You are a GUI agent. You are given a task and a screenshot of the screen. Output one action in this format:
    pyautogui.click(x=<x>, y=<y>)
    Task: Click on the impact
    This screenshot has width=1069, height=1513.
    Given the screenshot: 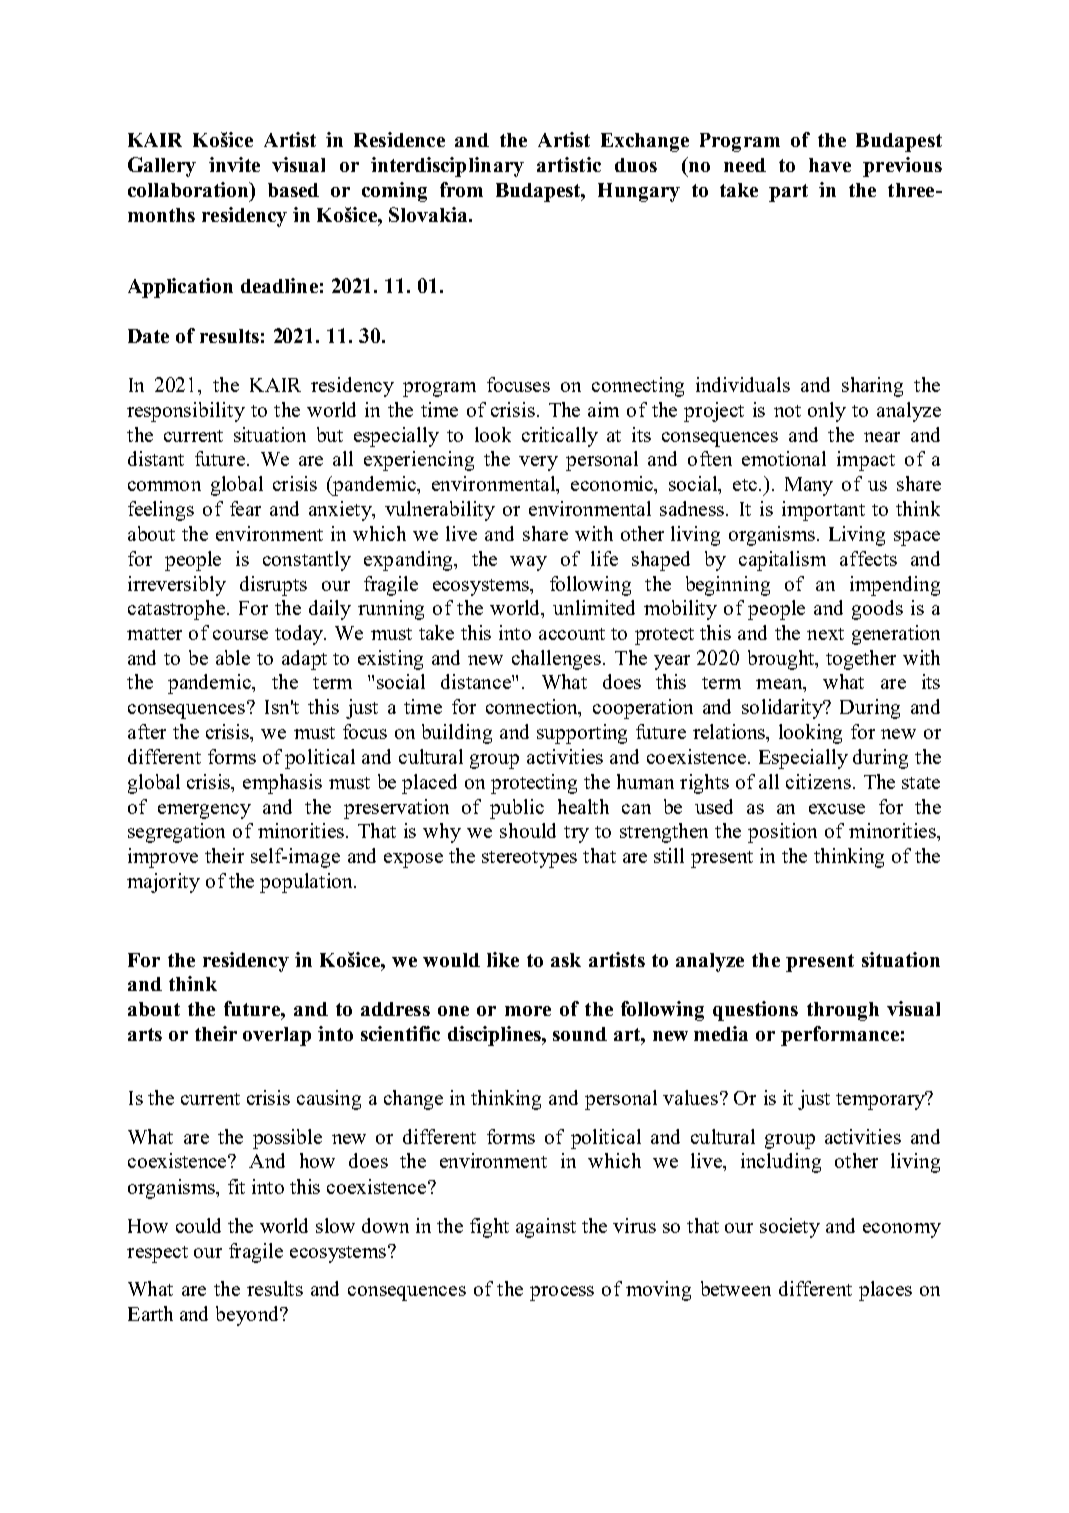 What is the action you would take?
    pyautogui.click(x=866, y=461)
